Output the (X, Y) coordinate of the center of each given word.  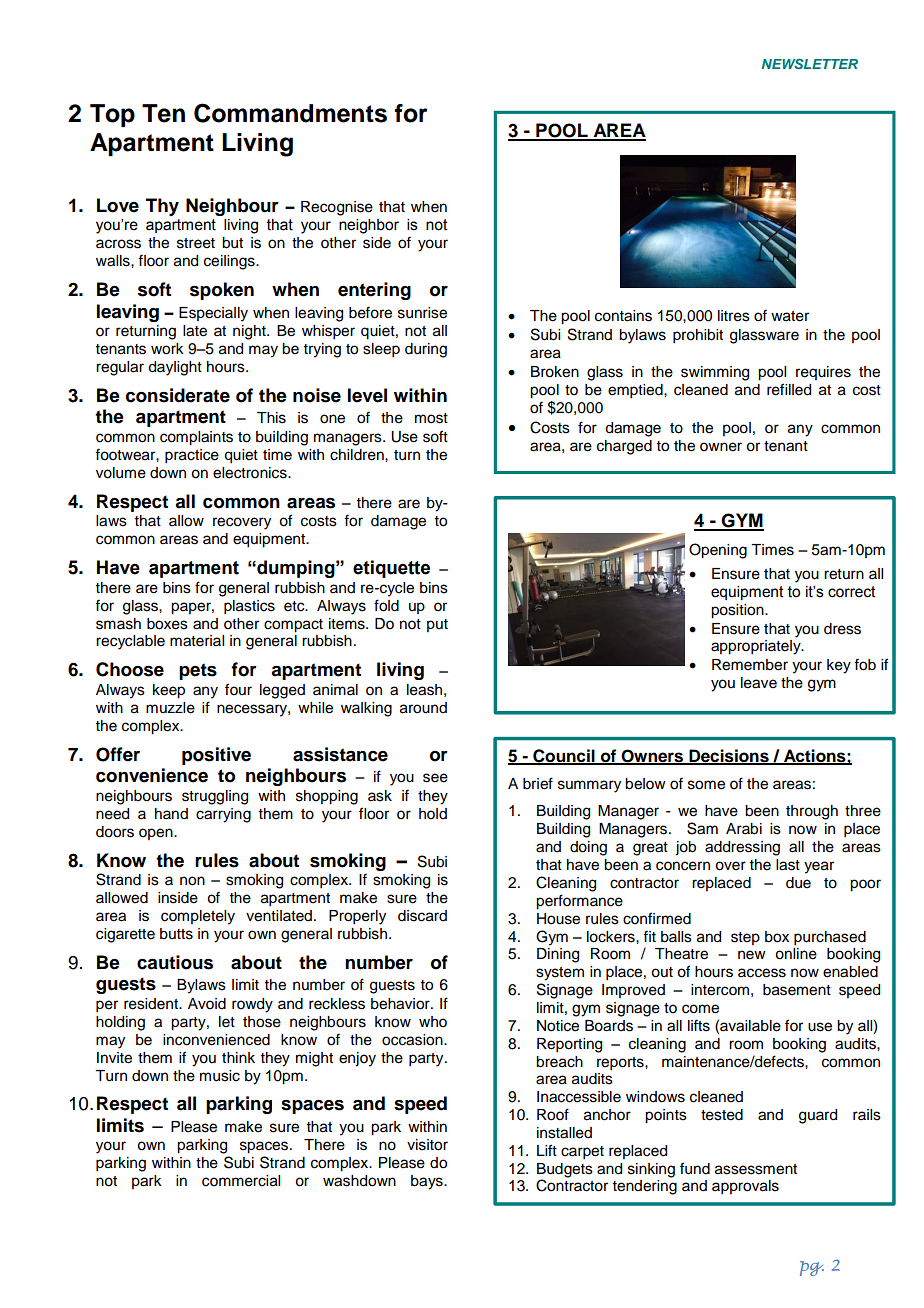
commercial (241, 1181)
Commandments (290, 113)
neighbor (369, 226)
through (812, 812)
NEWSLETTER (810, 63)
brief (538, 783)
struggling (215, 797)
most (431, 418)
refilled (789, 389)
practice (192, 456)
